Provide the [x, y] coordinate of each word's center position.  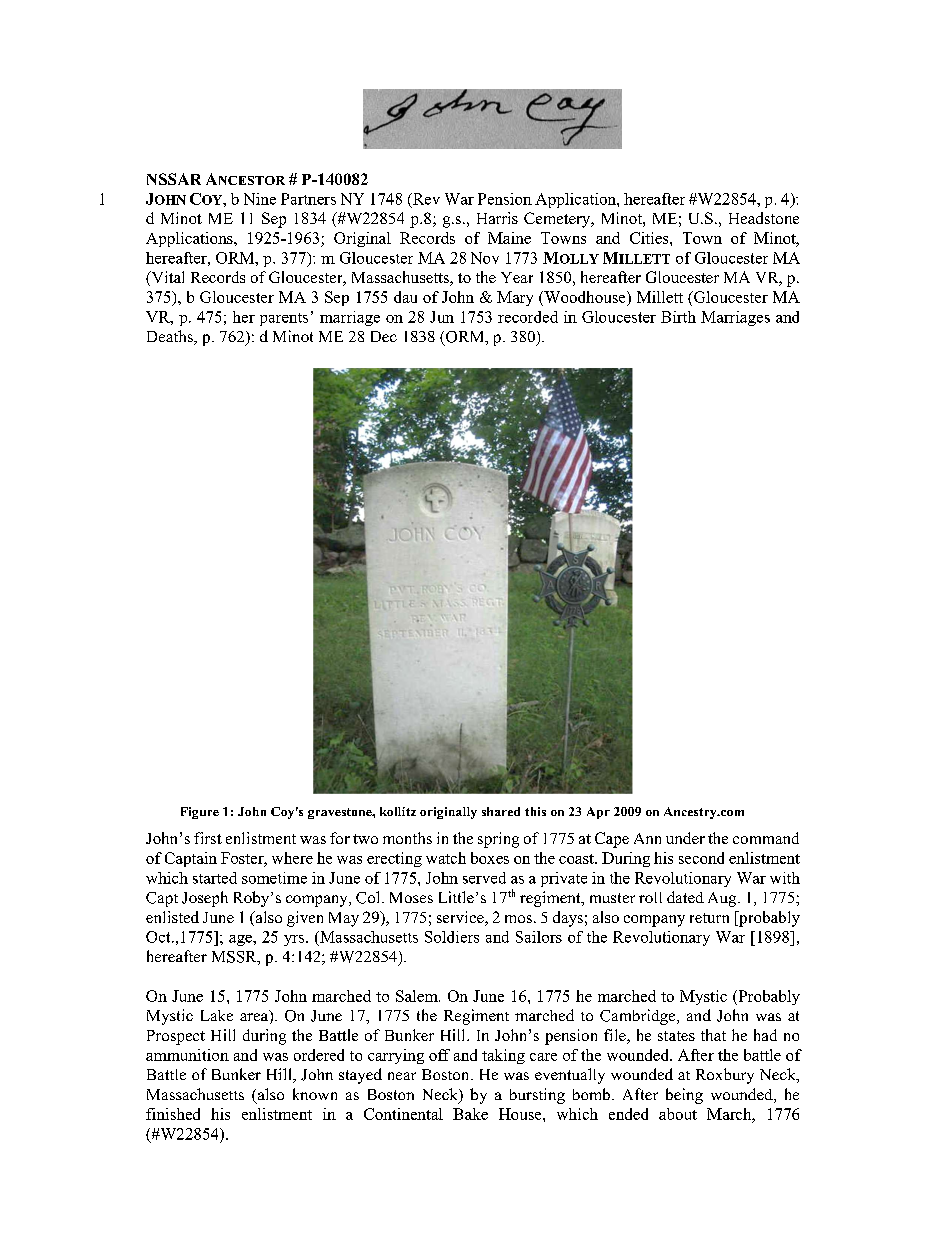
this [535, 811]
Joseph [205, 899]
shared [501, 811]
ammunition [187, 1055]
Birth [678, 317]
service [461, 918]
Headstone [764, 218]
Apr [598, 813]
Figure [200, 813]
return [709, 918]
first [208, 838]
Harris [497, 218]
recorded [528, 317]
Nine [260, 199]
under [685, 838]
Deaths [171, 337]
